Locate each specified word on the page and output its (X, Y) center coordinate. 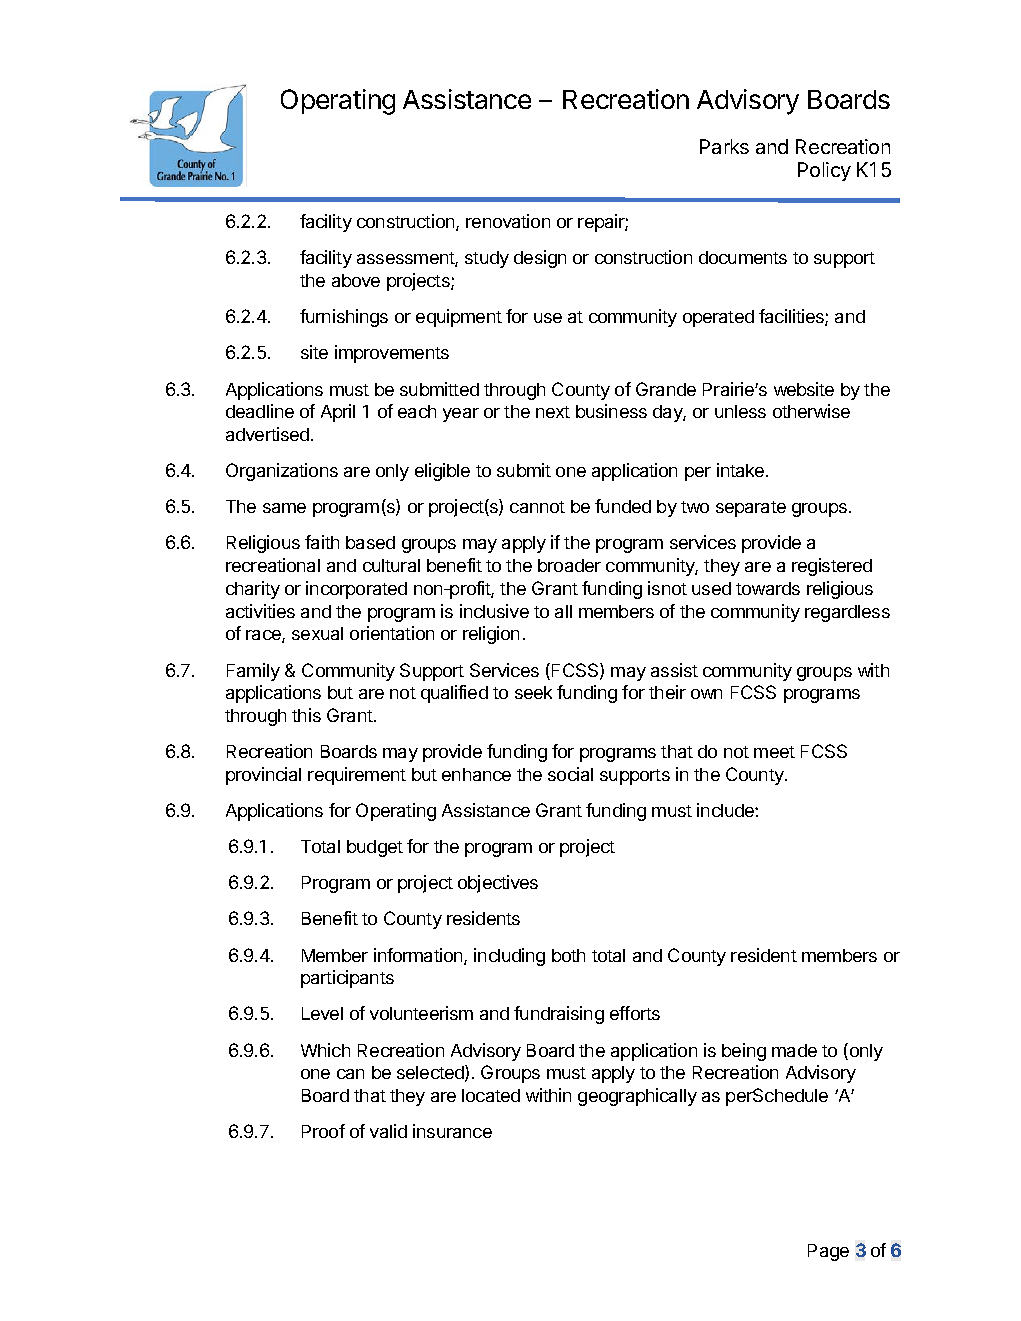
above (356, 280)
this (306, 715)
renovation (508, 221)
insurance (452, 1131)
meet (774, 752)
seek (533, 692)
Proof (323, 1131)
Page (828, 1252)
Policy (824, 171)
